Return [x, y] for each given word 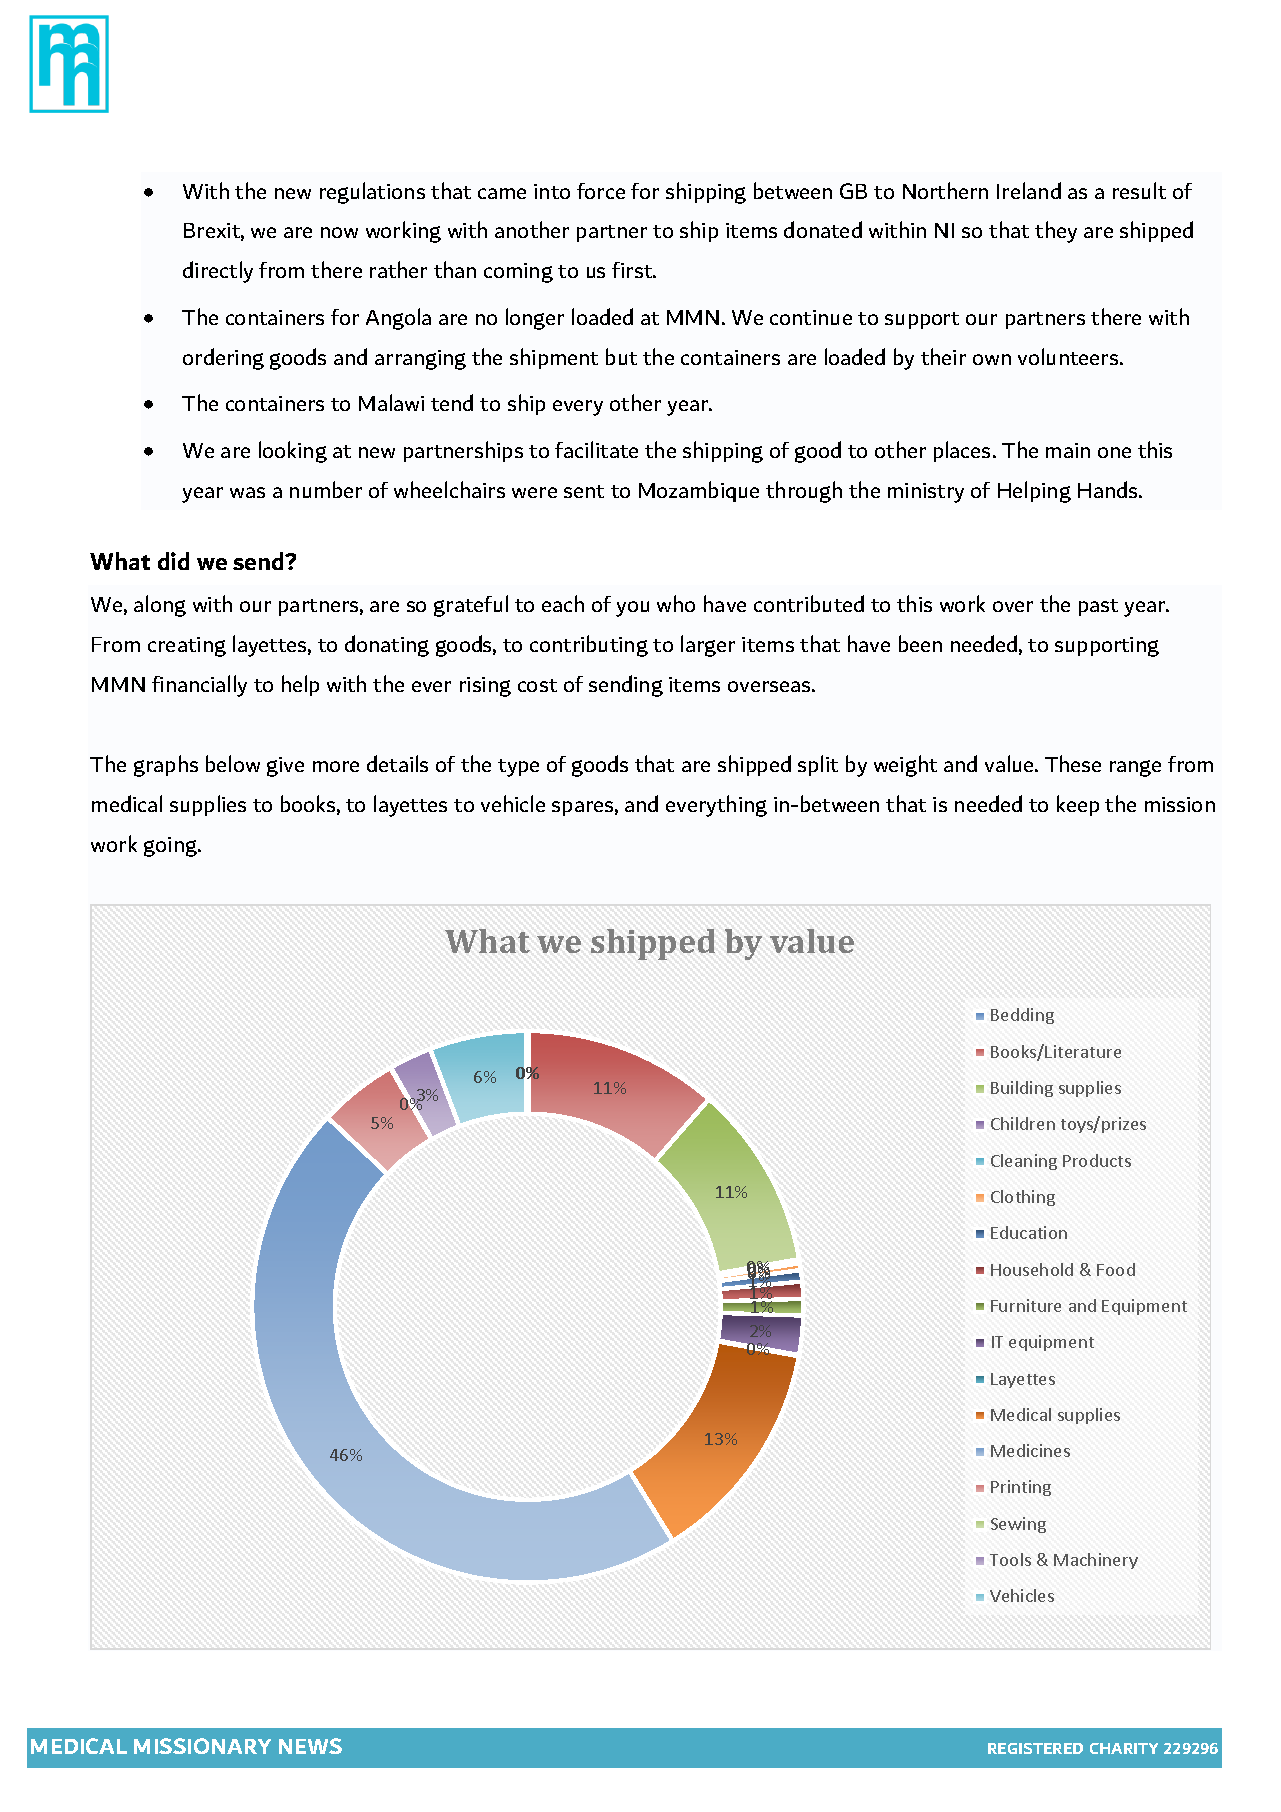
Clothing [1023, 1198]
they [1056, 232]
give [285, 767]
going [171, 847]
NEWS [310, 1746]
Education [1029, 1232]
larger [708, 646]
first [633, 270]
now [339, 232]
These [1073, 763]
